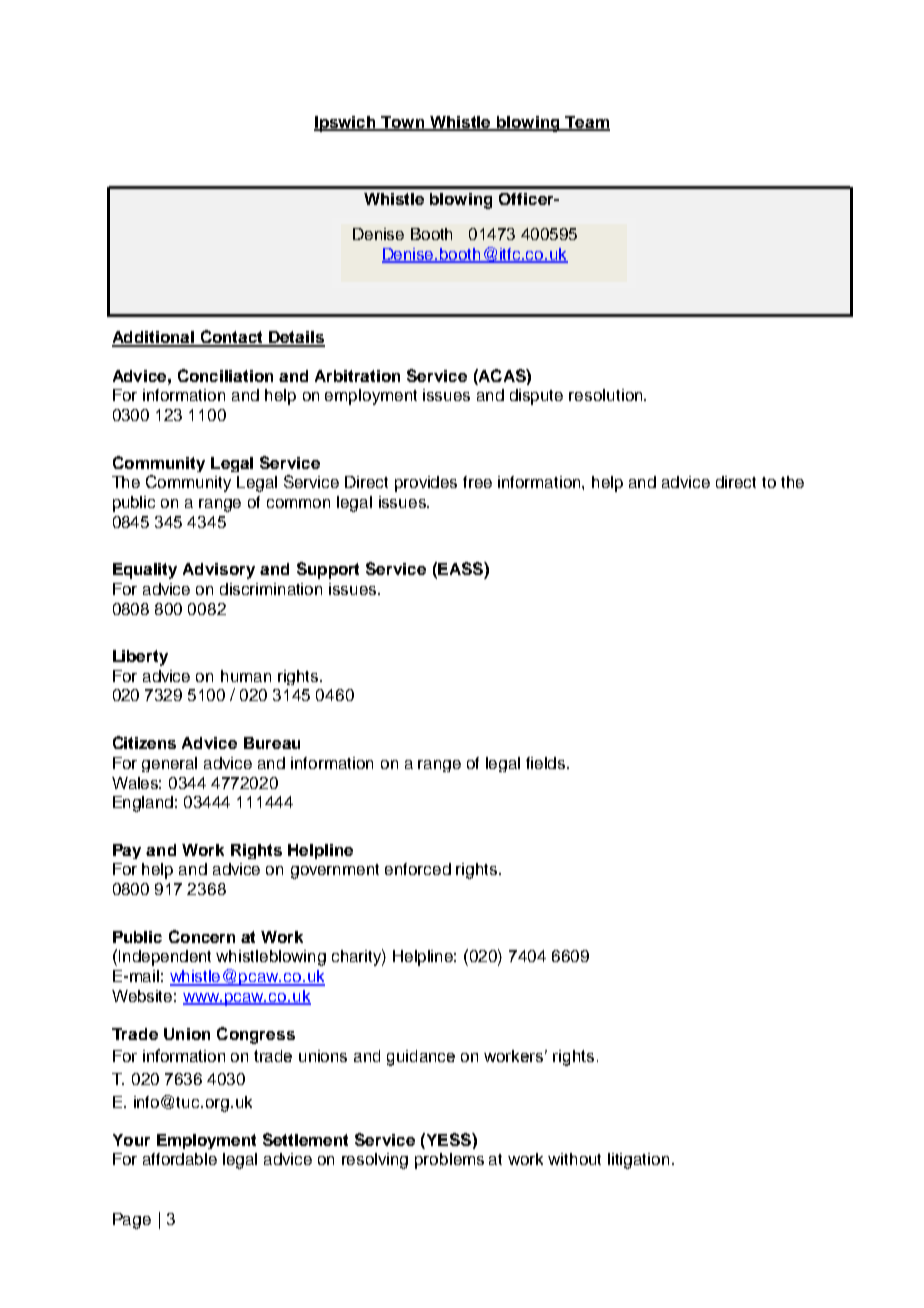 The width and height of the screenshot is (924, 1308). What do you see at coordinates (180, 1159) in the screenshot?
I see `affordable` at bounding box center [180, 1159].
